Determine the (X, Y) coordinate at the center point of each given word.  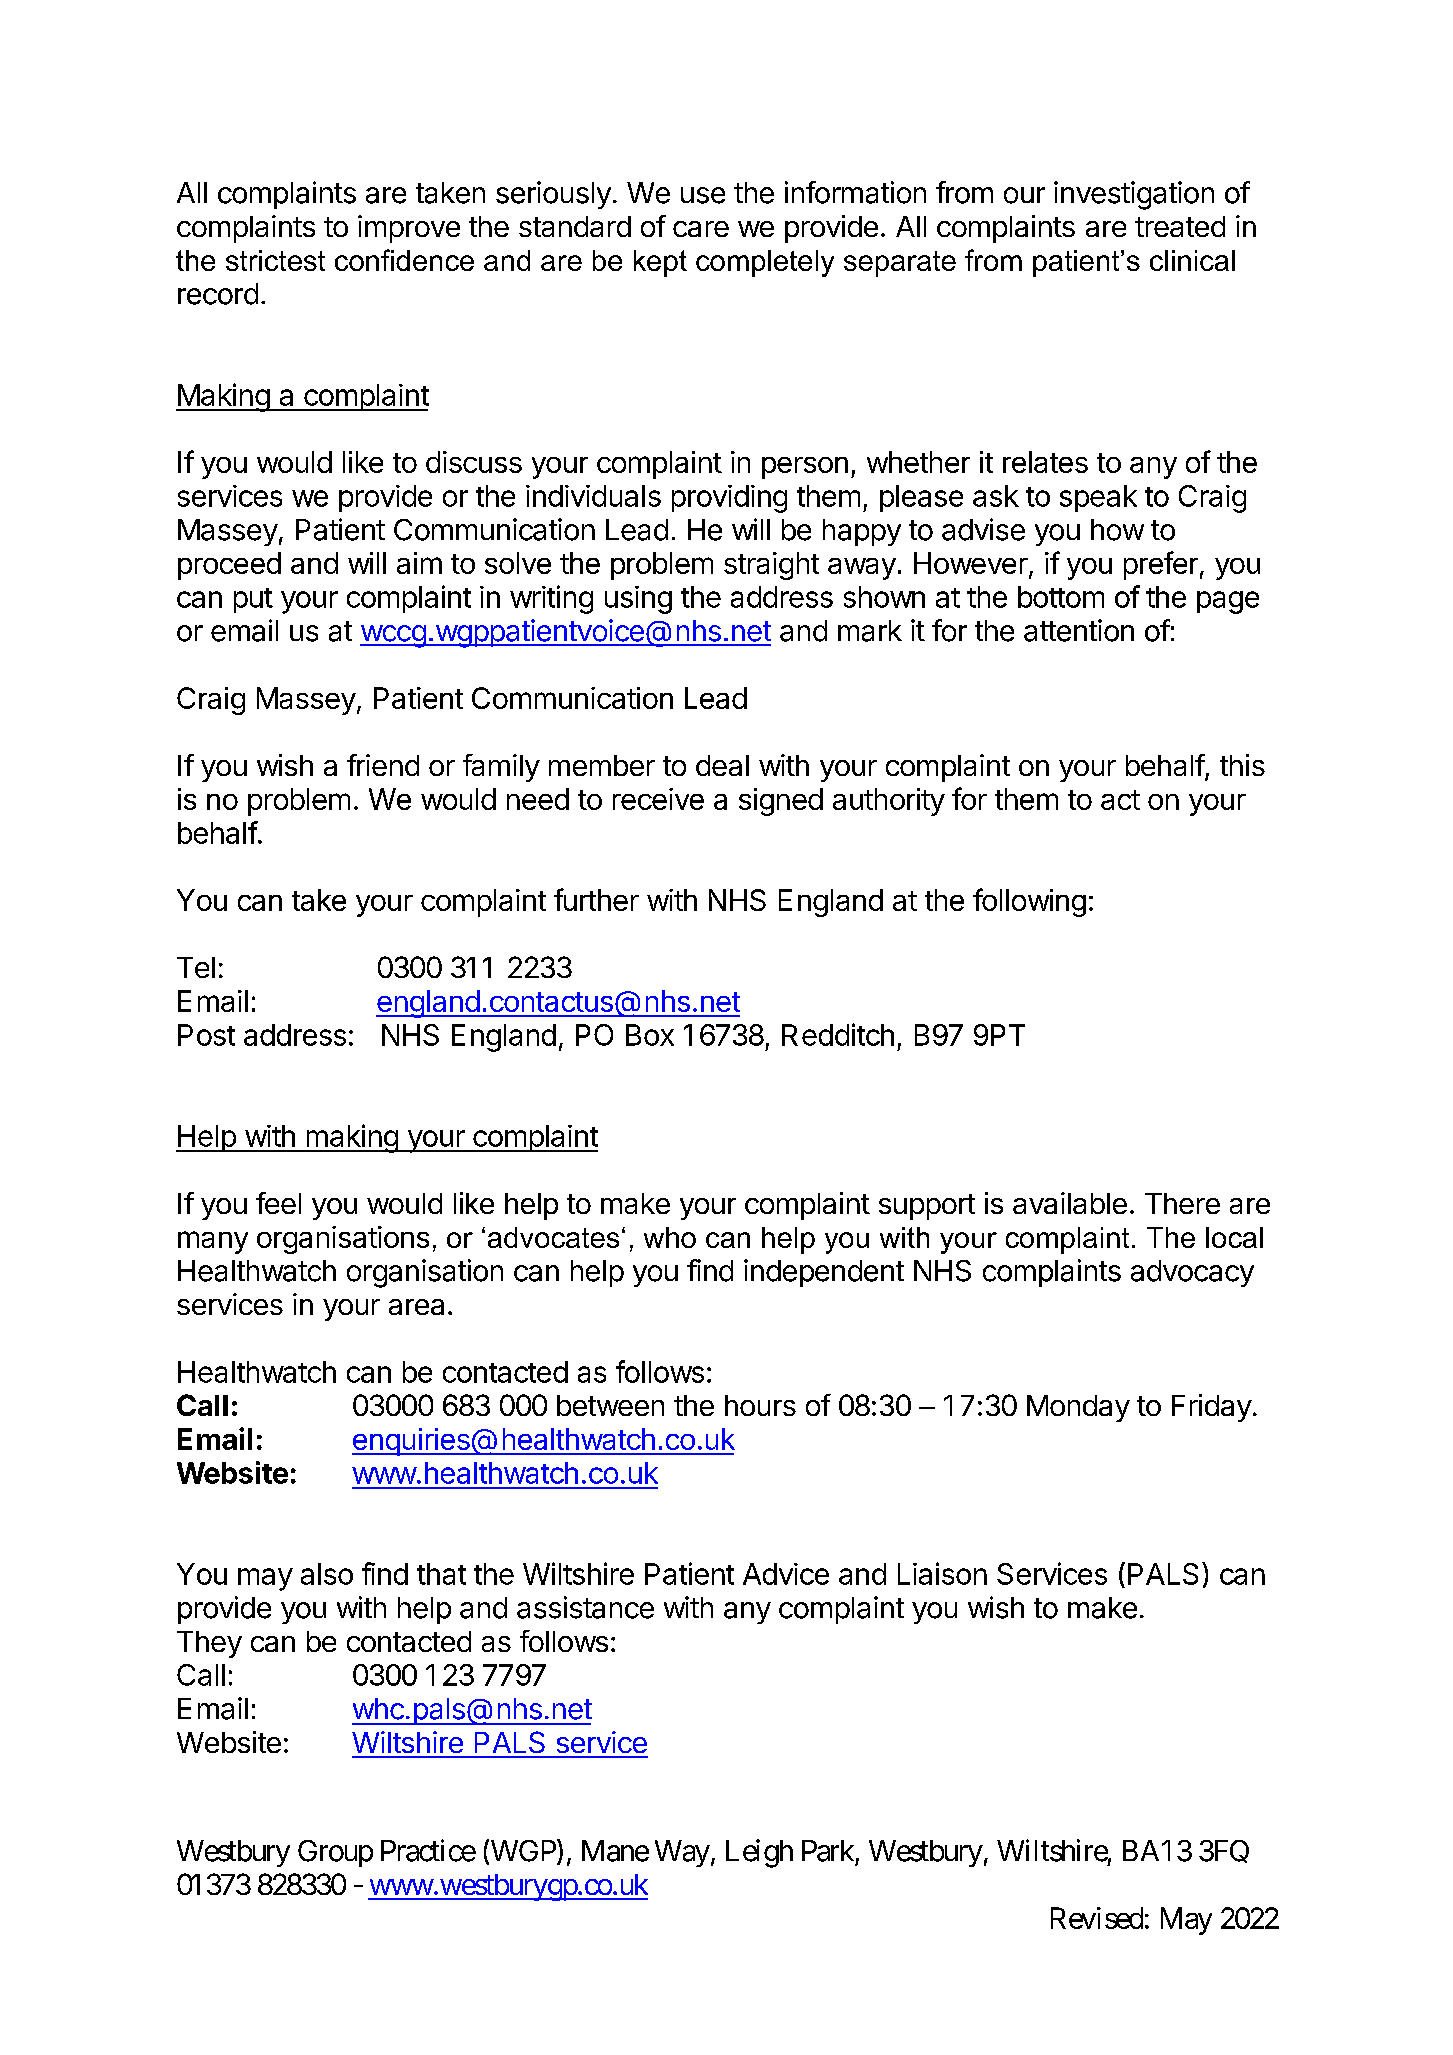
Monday (1078, 1408)
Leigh (759, 1853)
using (638, 600)
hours (760, 1405)
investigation (1134, 195)
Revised (1097, 1918)
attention (1079, 630)
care (701, 229)
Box (650, 1035)
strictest (275, 260)
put (253, 600)
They (209, 1644)
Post (206, 1035)
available (1070, 1203)
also (327, 1574)
